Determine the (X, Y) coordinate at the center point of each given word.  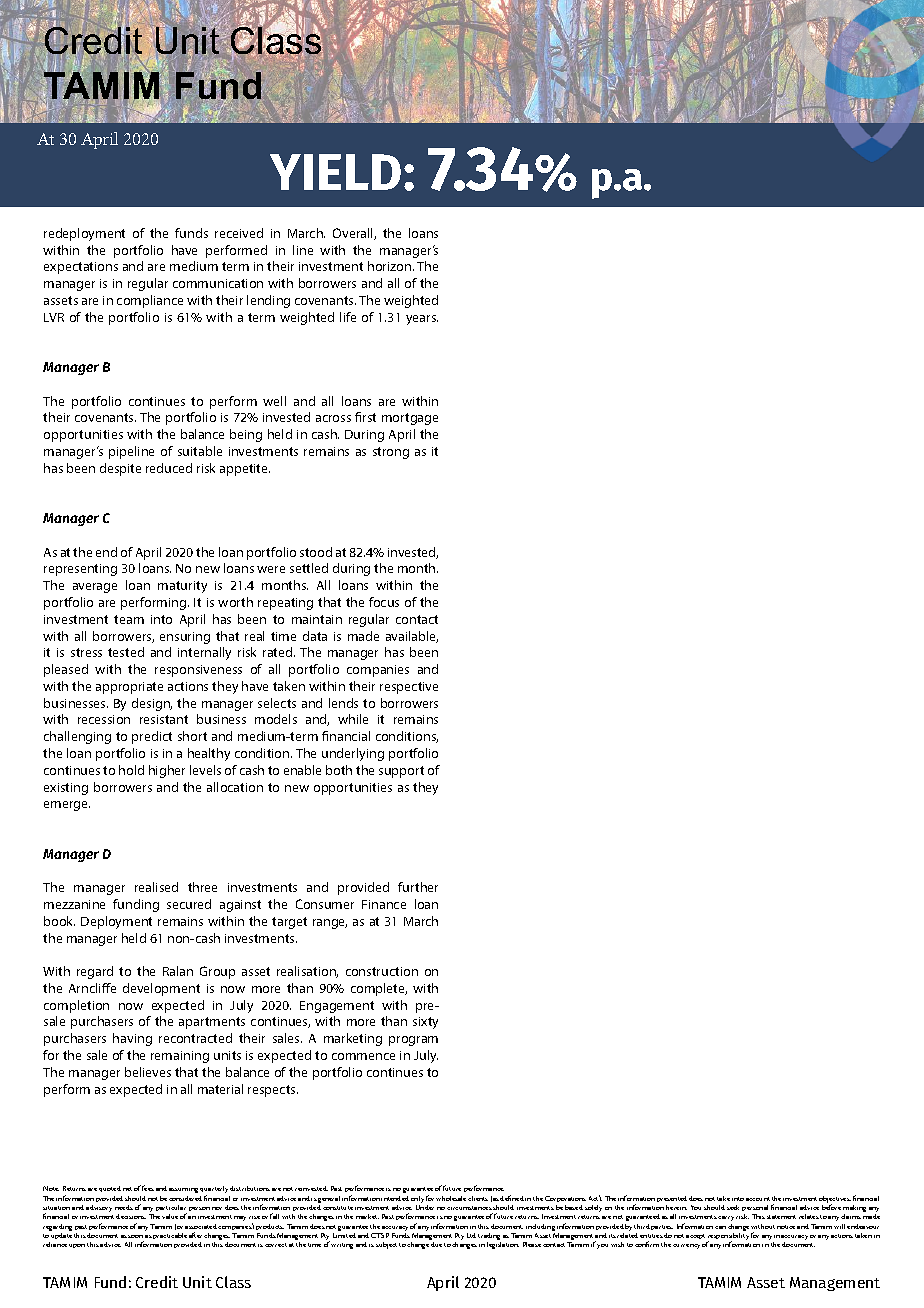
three (202, 887)
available (412, 637)
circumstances (469, 1208)
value (170, 1216)
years (422, 320)
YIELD (335, 172)
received (239, 233)
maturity (182, 587)
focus (384, 602)
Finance (384, 904)
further (418, 887)
